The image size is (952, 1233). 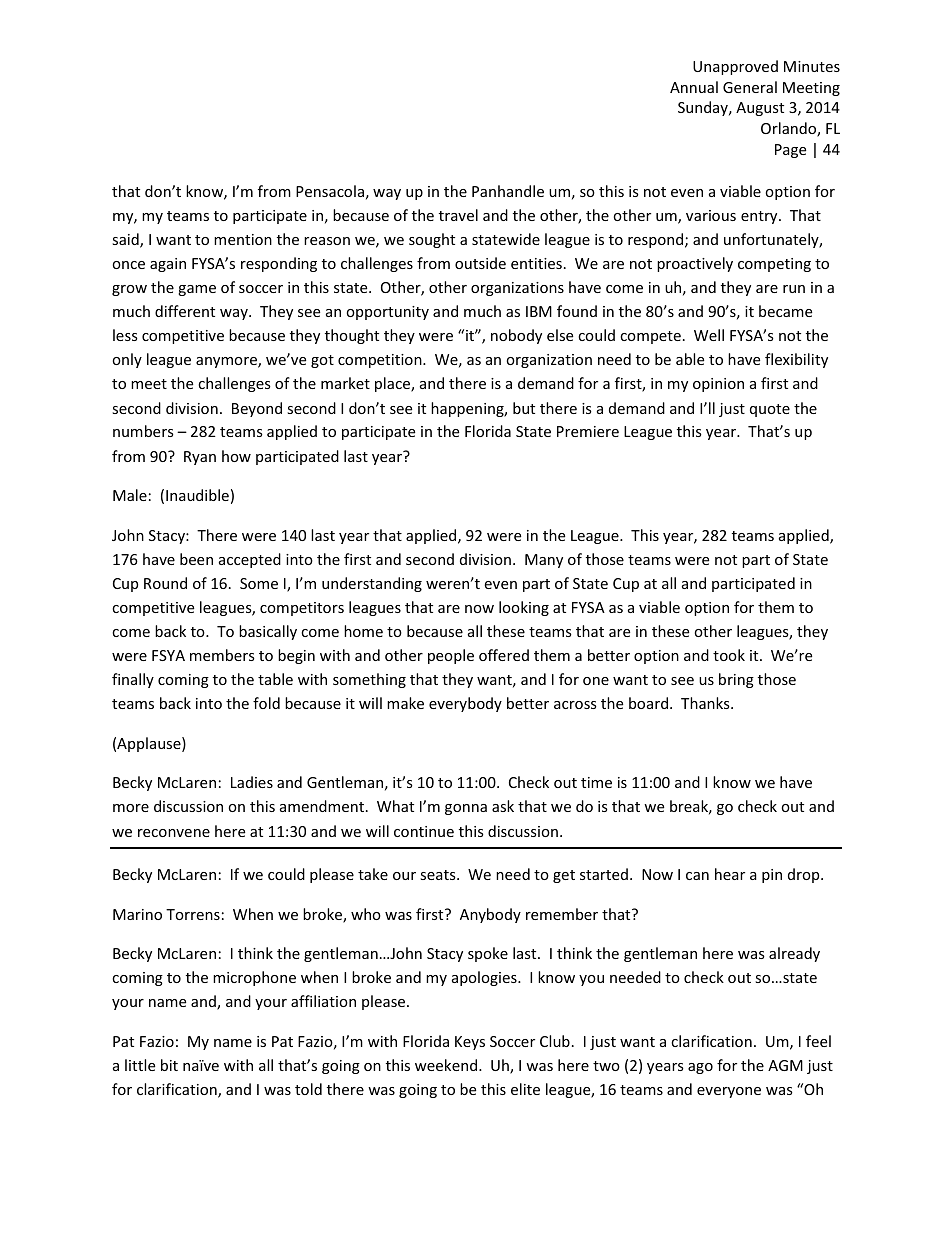 I want to click on looking, so click(x=524, y=608).
